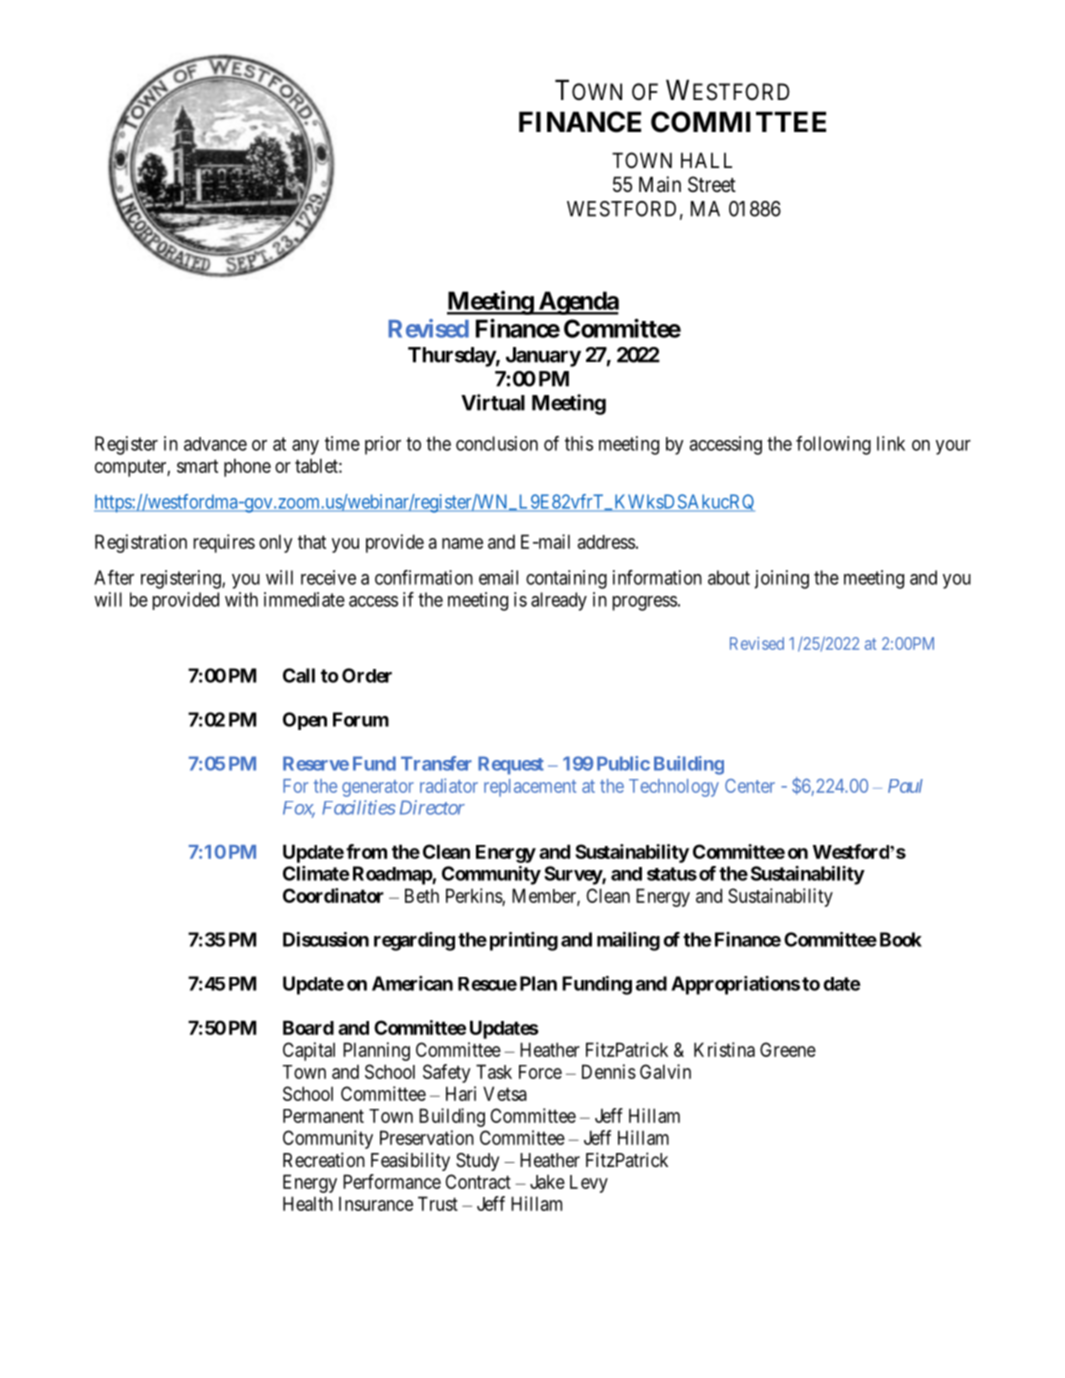 This document has width=1065, height=1378. What do you see at coordinates (326, 939) in the document?
I see `Discussion` at bounding box center [326, 939].
